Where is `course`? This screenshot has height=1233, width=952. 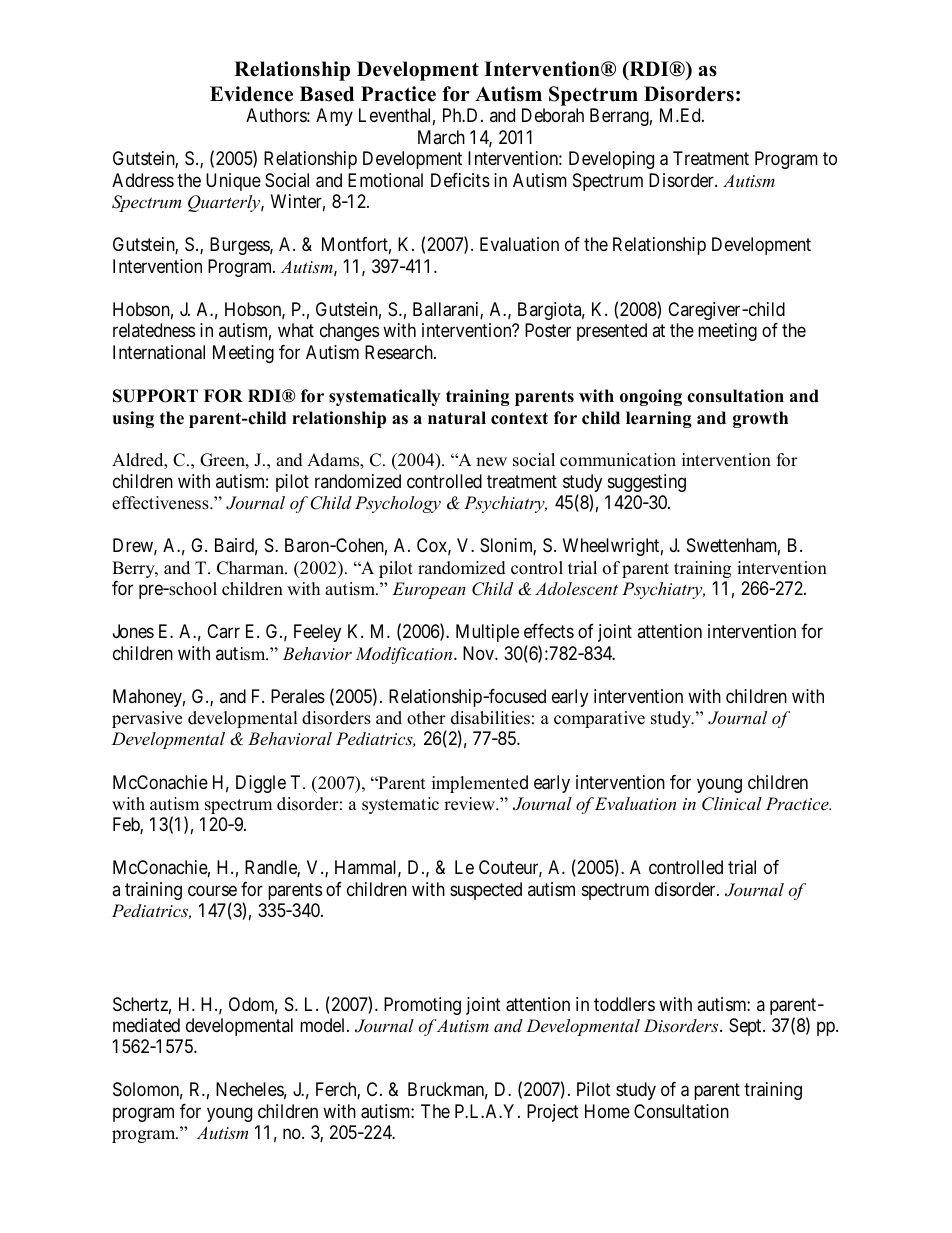 course is located at coordinates (212, 891).
